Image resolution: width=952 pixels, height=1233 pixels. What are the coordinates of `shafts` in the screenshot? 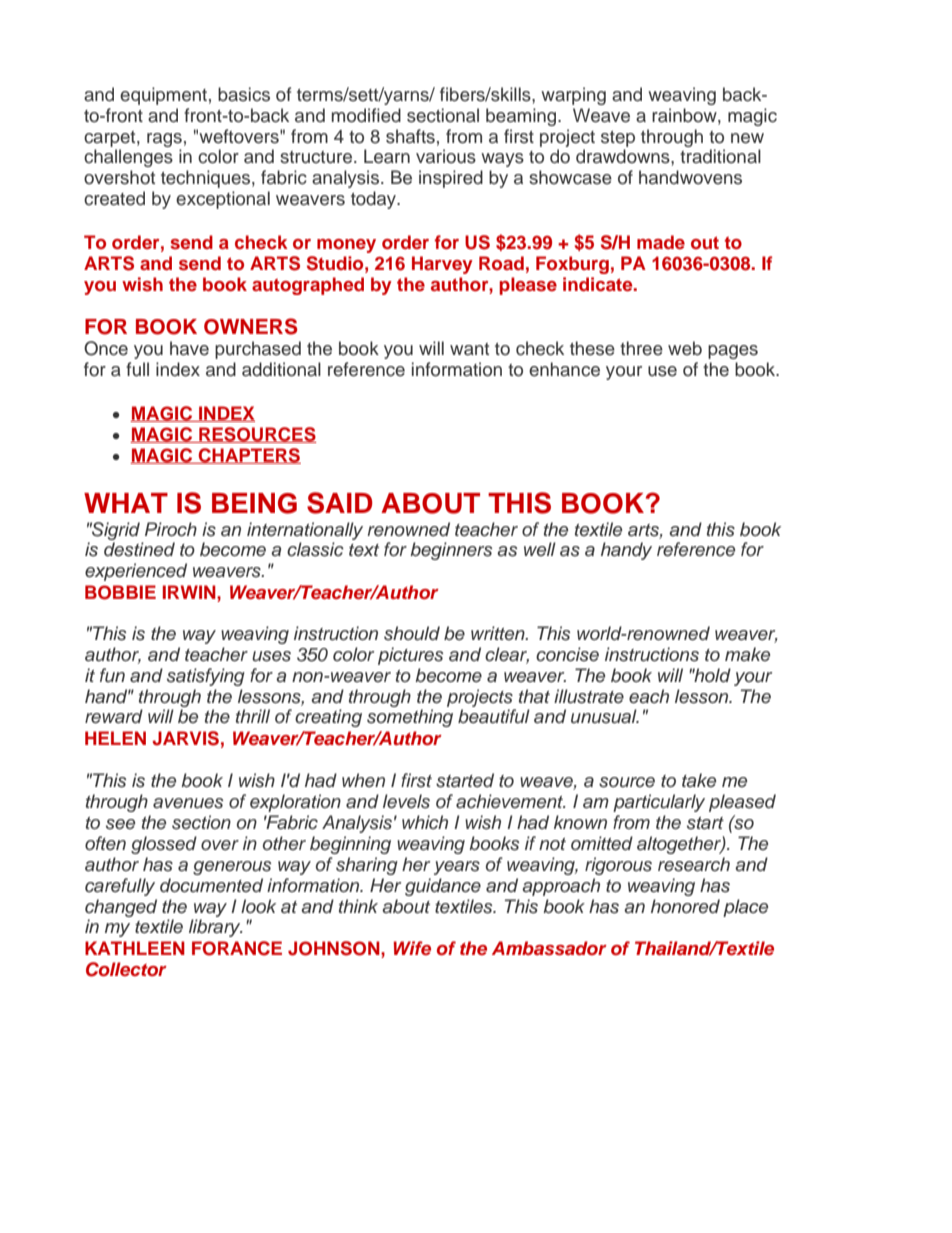 It's located at (410, 136).
